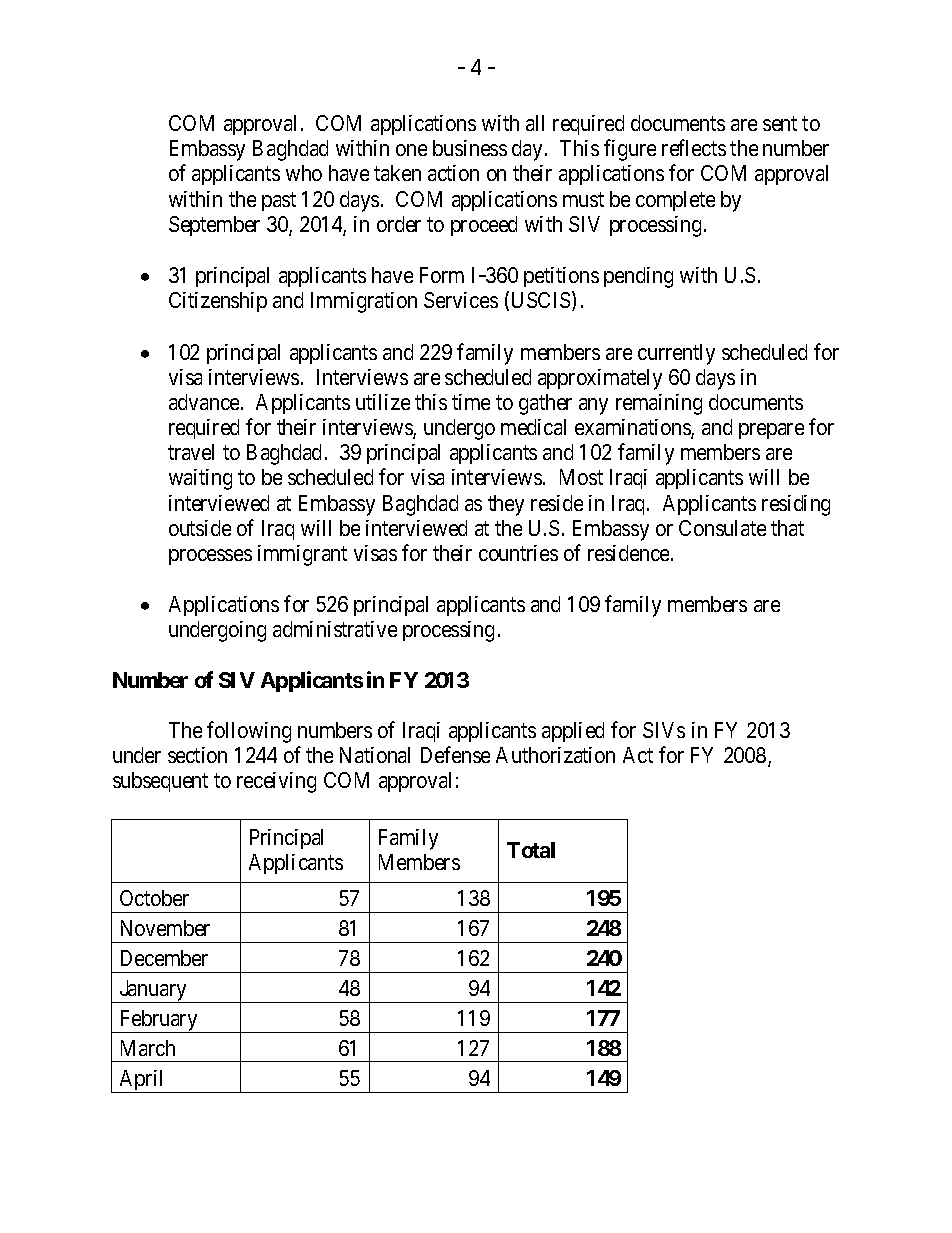 This screenshot has height=1233, width=952. Describe the element at coordinates (197, 755) in the screenshot. I see `section` at that location.
